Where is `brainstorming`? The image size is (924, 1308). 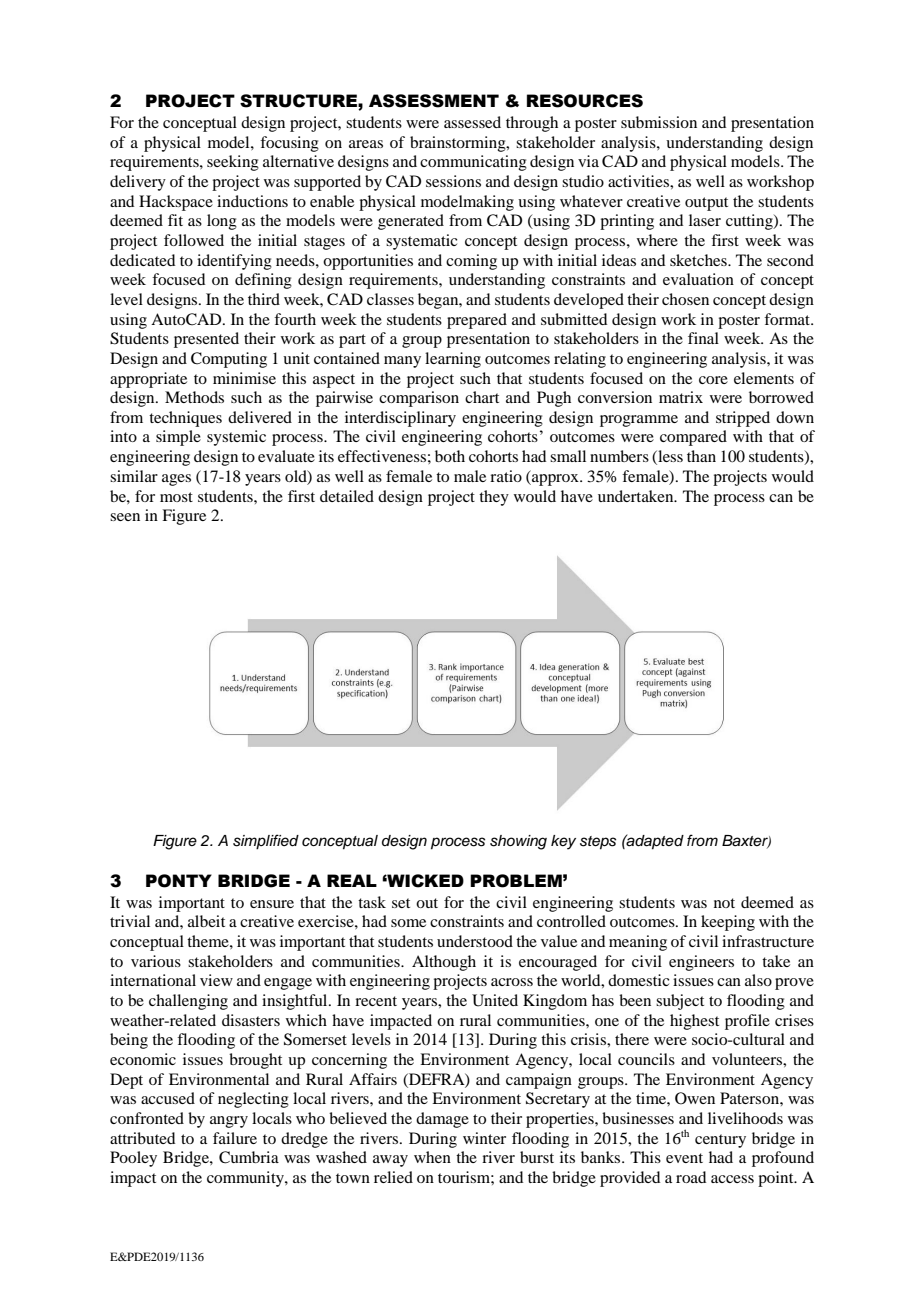
brainstorming is located at coordinates (459, 144).
